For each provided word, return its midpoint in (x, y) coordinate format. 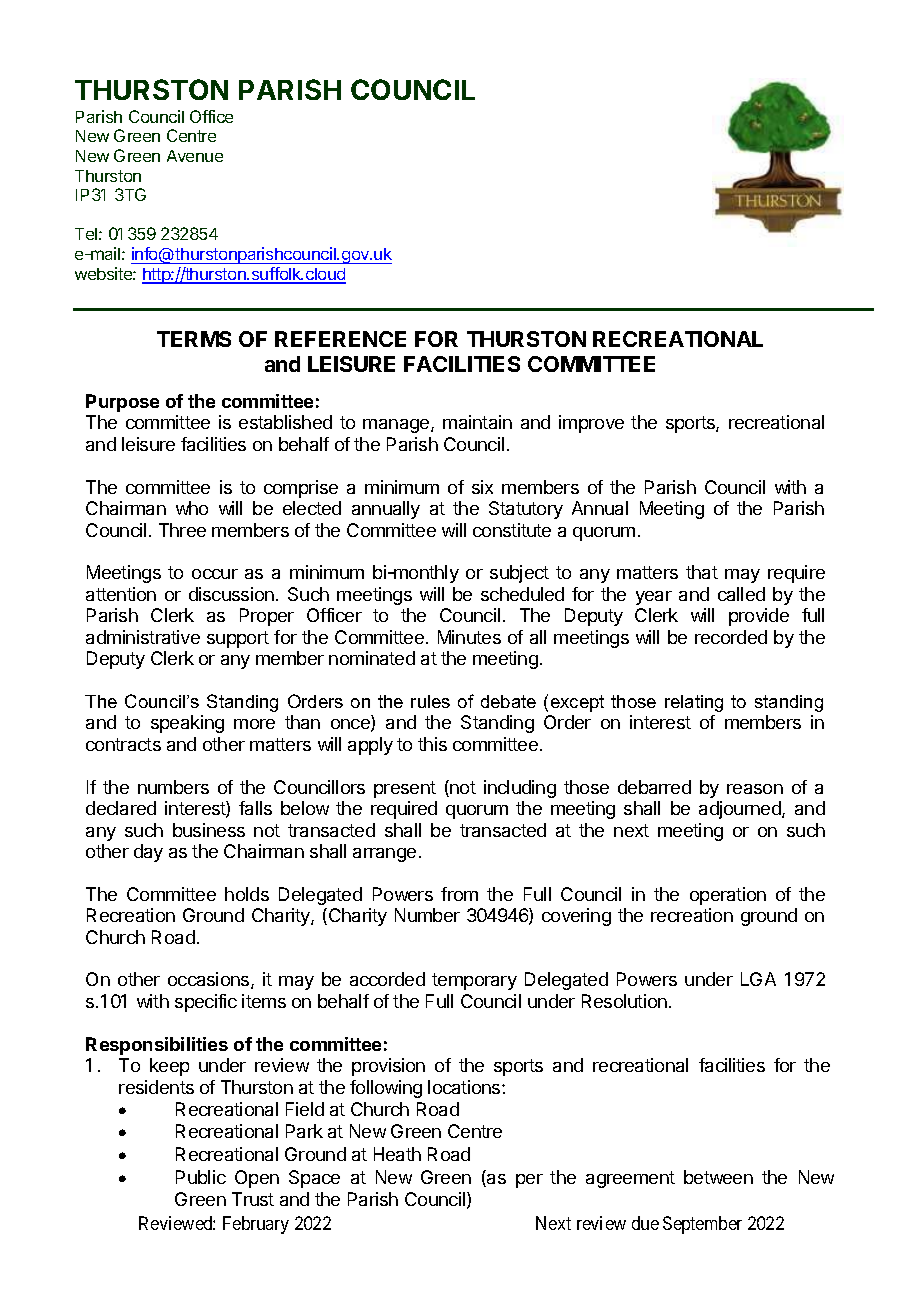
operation (728, 896)
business (209, 830)
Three (182, 530)
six (482, 487)
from (459, 894)
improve (591, 424)
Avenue (195, 156)
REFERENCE (340, 339)
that (702, 572)
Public (201, 1177)
